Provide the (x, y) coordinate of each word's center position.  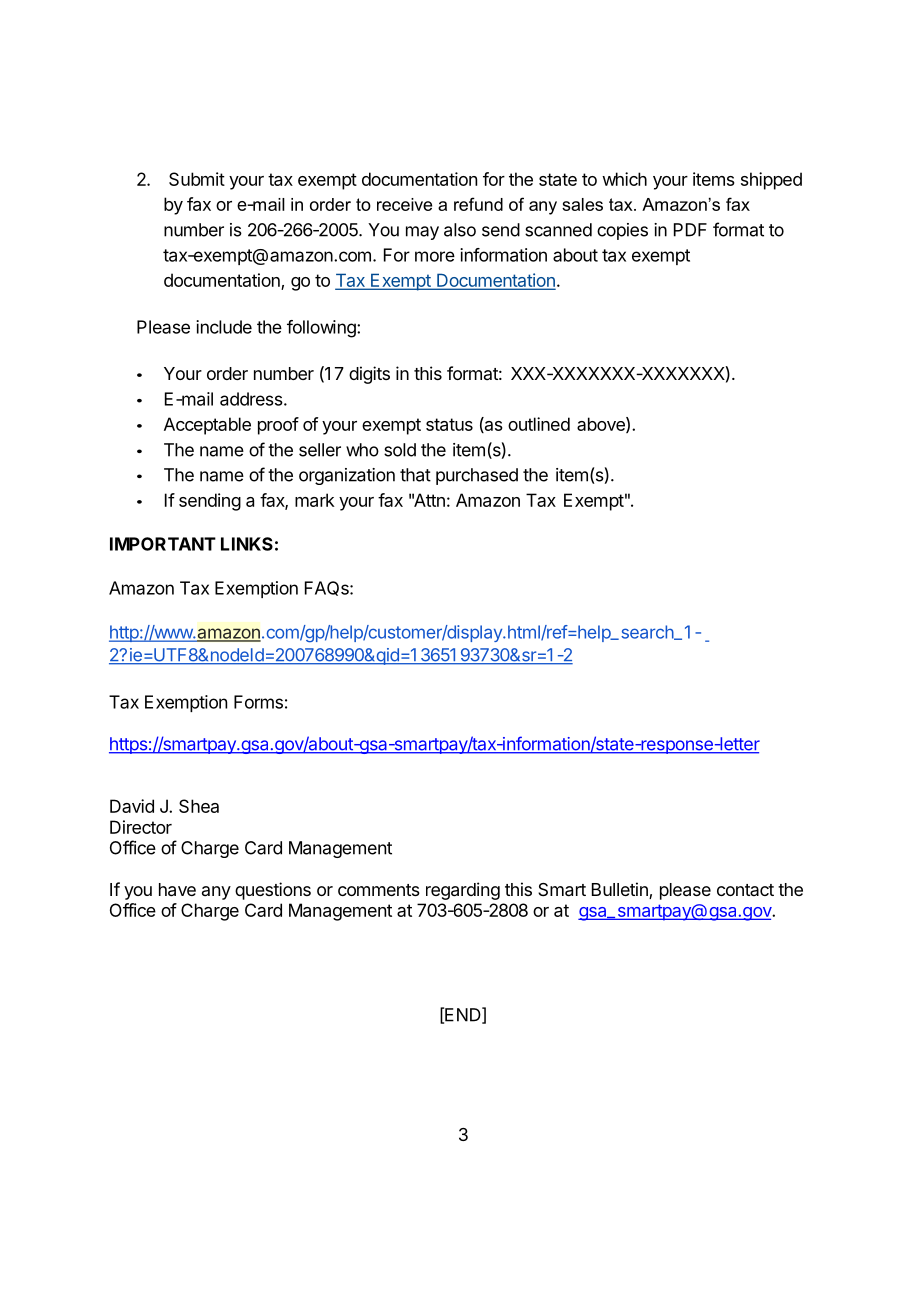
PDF (690, 230)
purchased (477, 476)
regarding (463, 891)
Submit (197, 179)
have (177, 890)
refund (478, 204)
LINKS (247, 544)
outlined (539, 424)
